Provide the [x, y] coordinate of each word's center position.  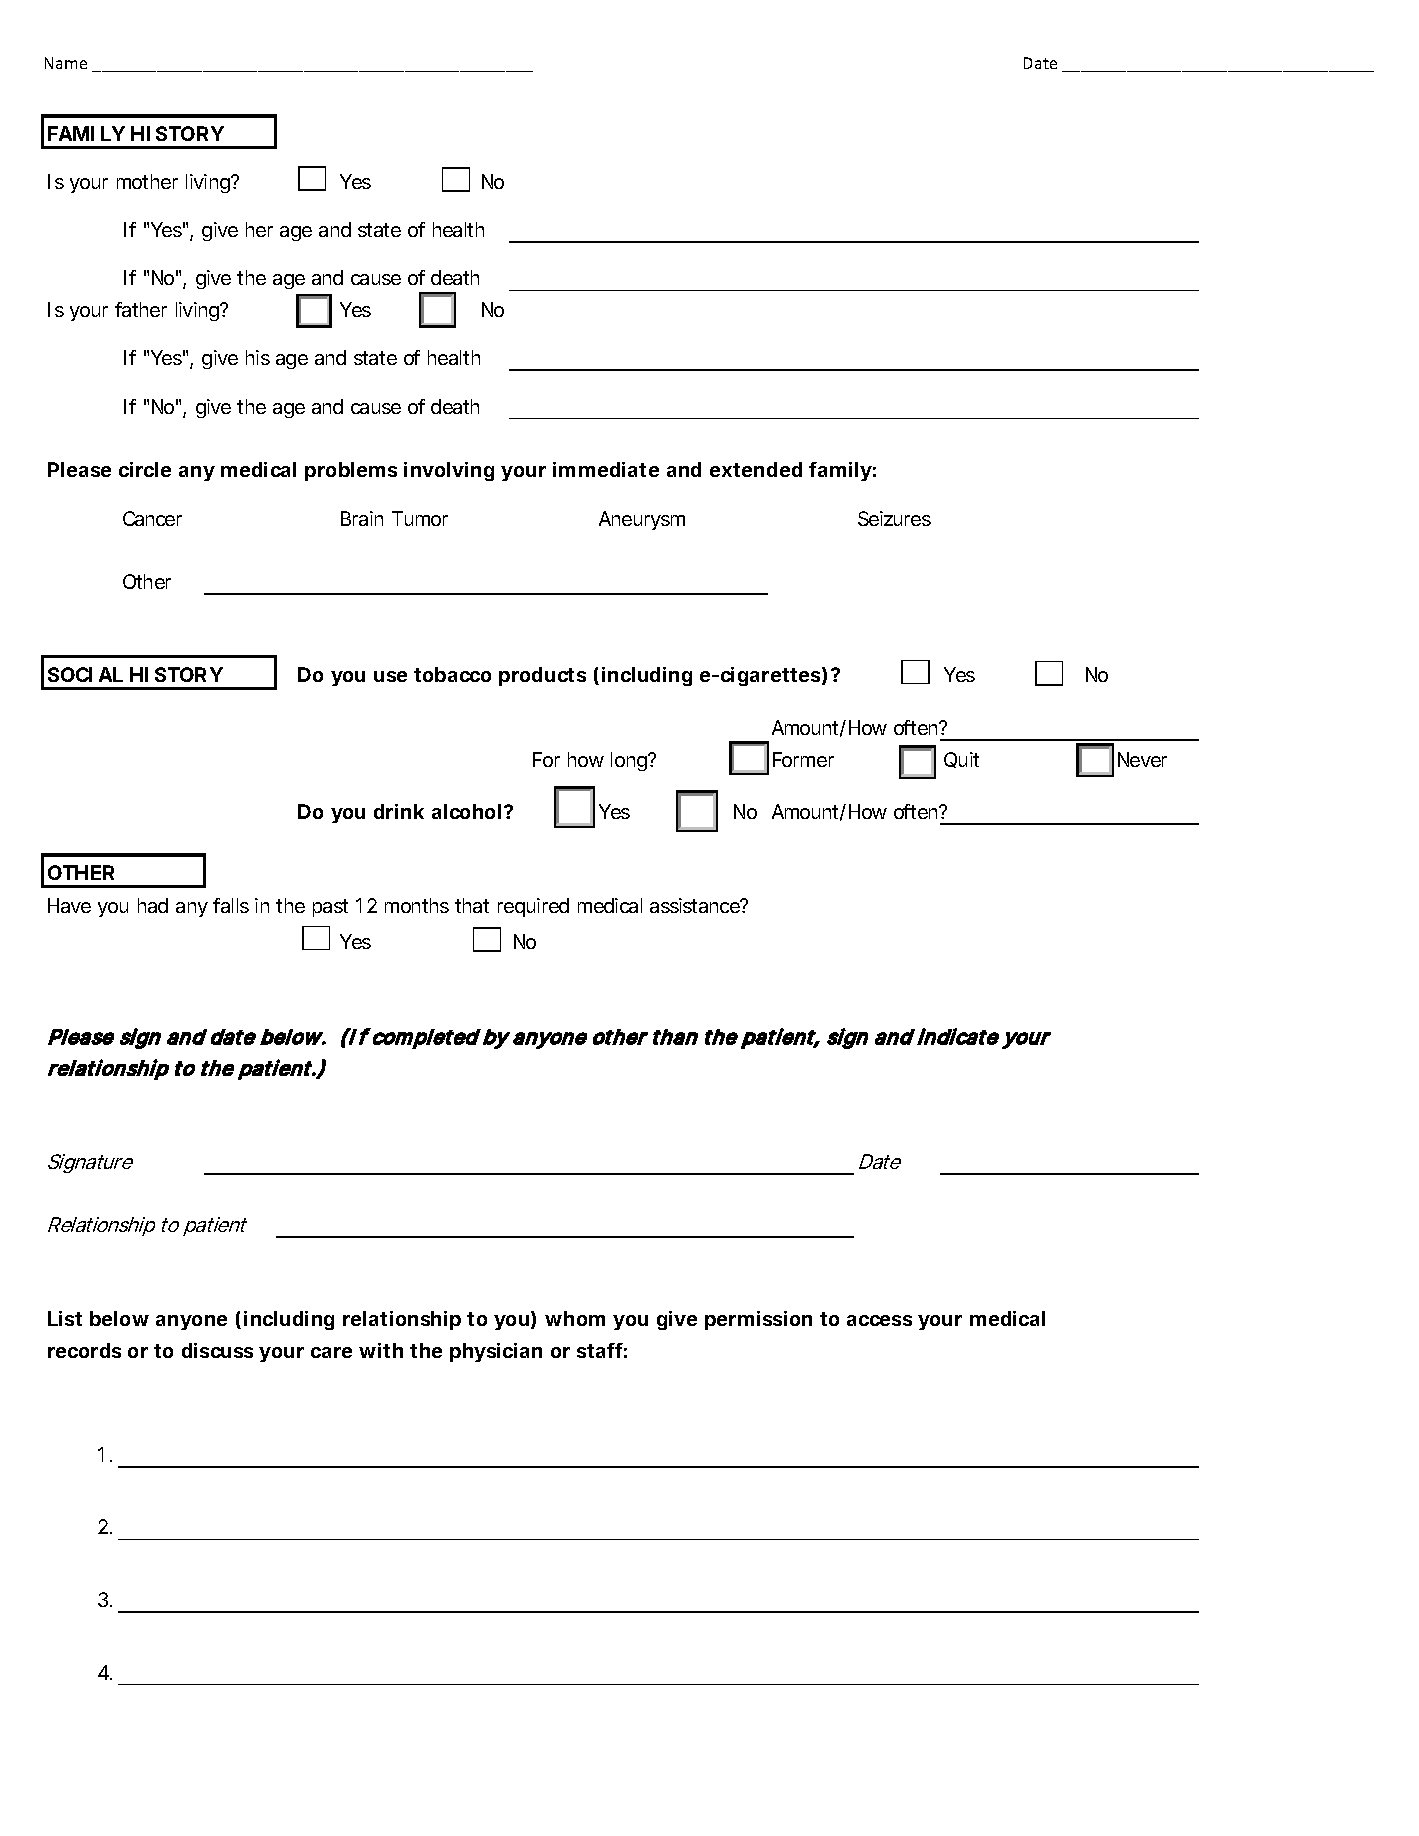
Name [66, 63]
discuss [217, 1350]
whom [575, 1318]
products [542, 676]
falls [231, 905]
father [141, 309]
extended [756, 469]
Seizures [894, 518]
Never [1142, 759]
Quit [961, 760]
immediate [606, 469]
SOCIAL [85, 674]
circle [145, 469]
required [533, 907]
